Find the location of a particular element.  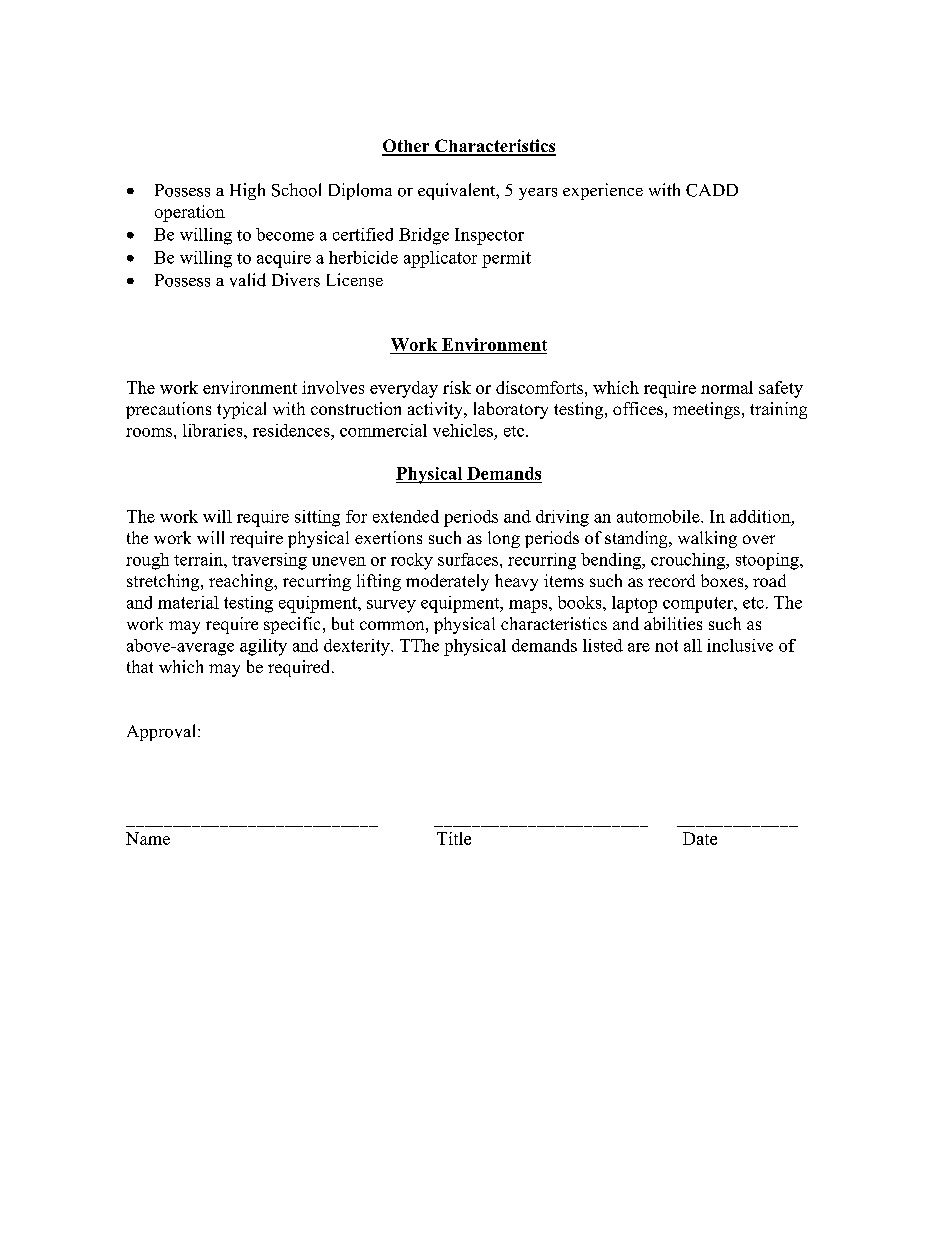

Date is located at coordinates (700, 838).
